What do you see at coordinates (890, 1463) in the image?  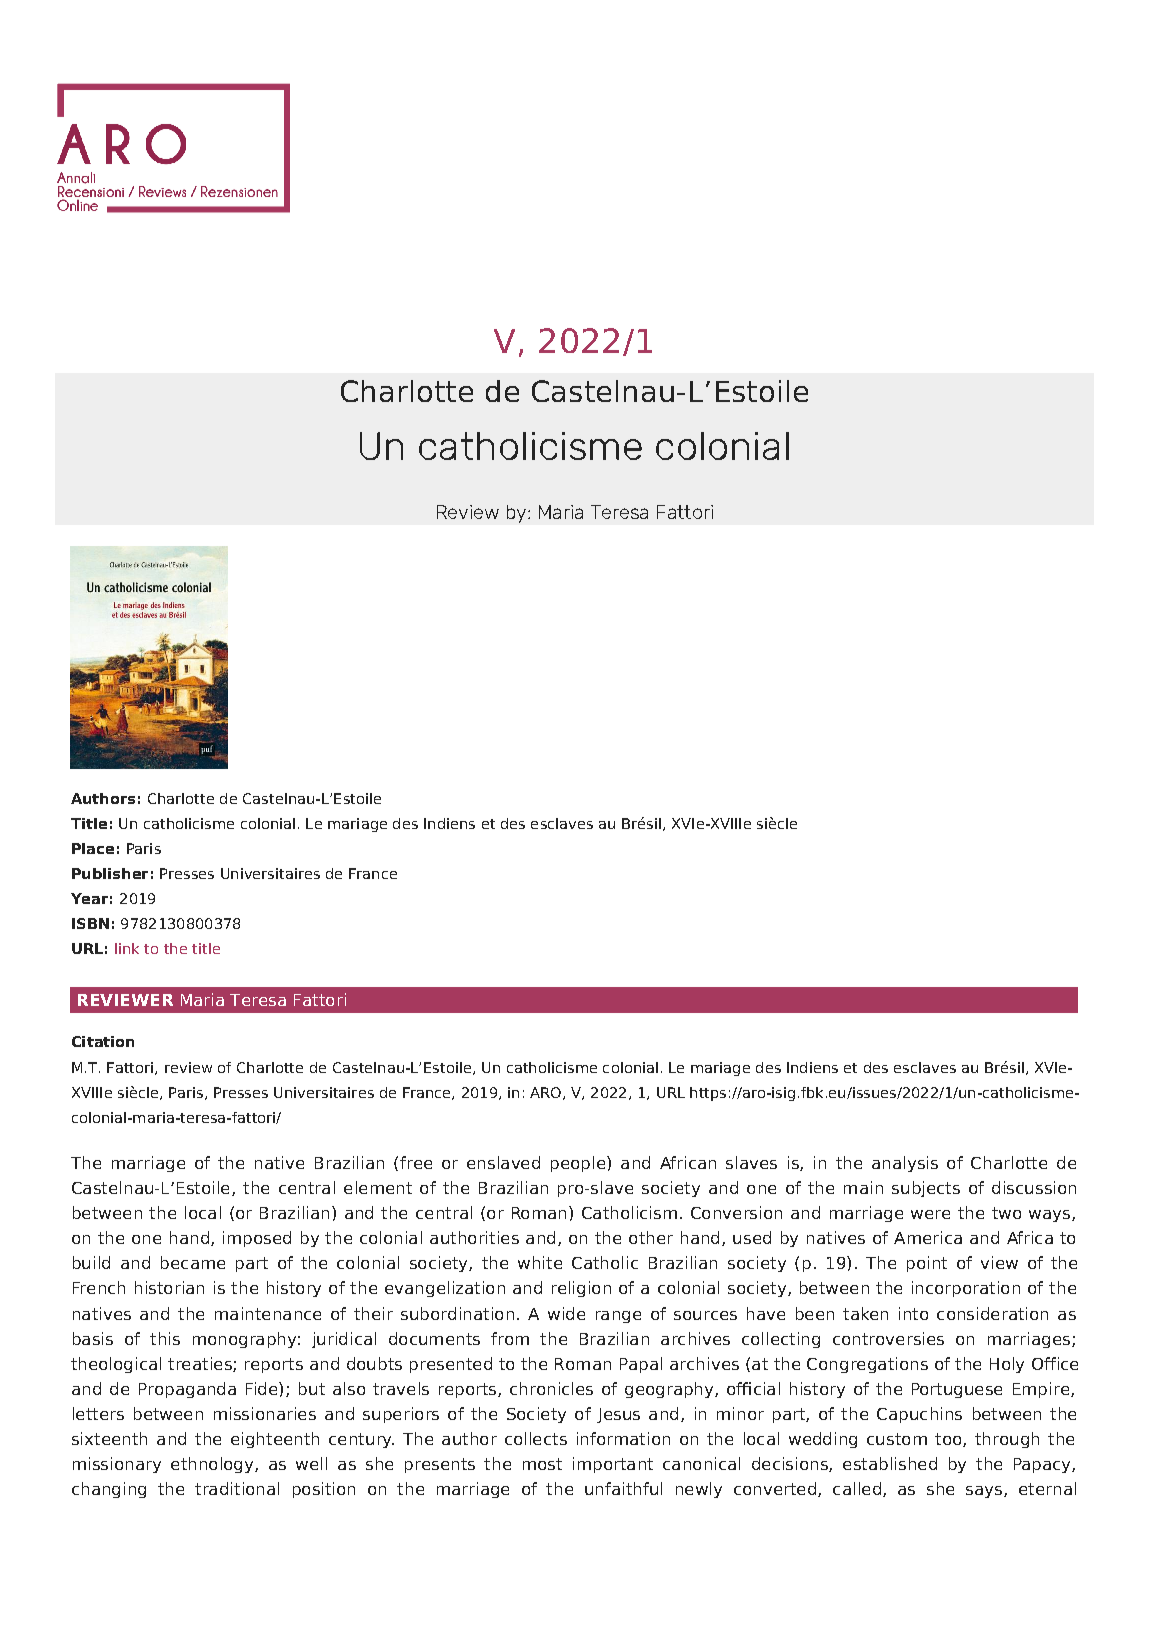 I see `established` at bounding box center [890, 1463].
